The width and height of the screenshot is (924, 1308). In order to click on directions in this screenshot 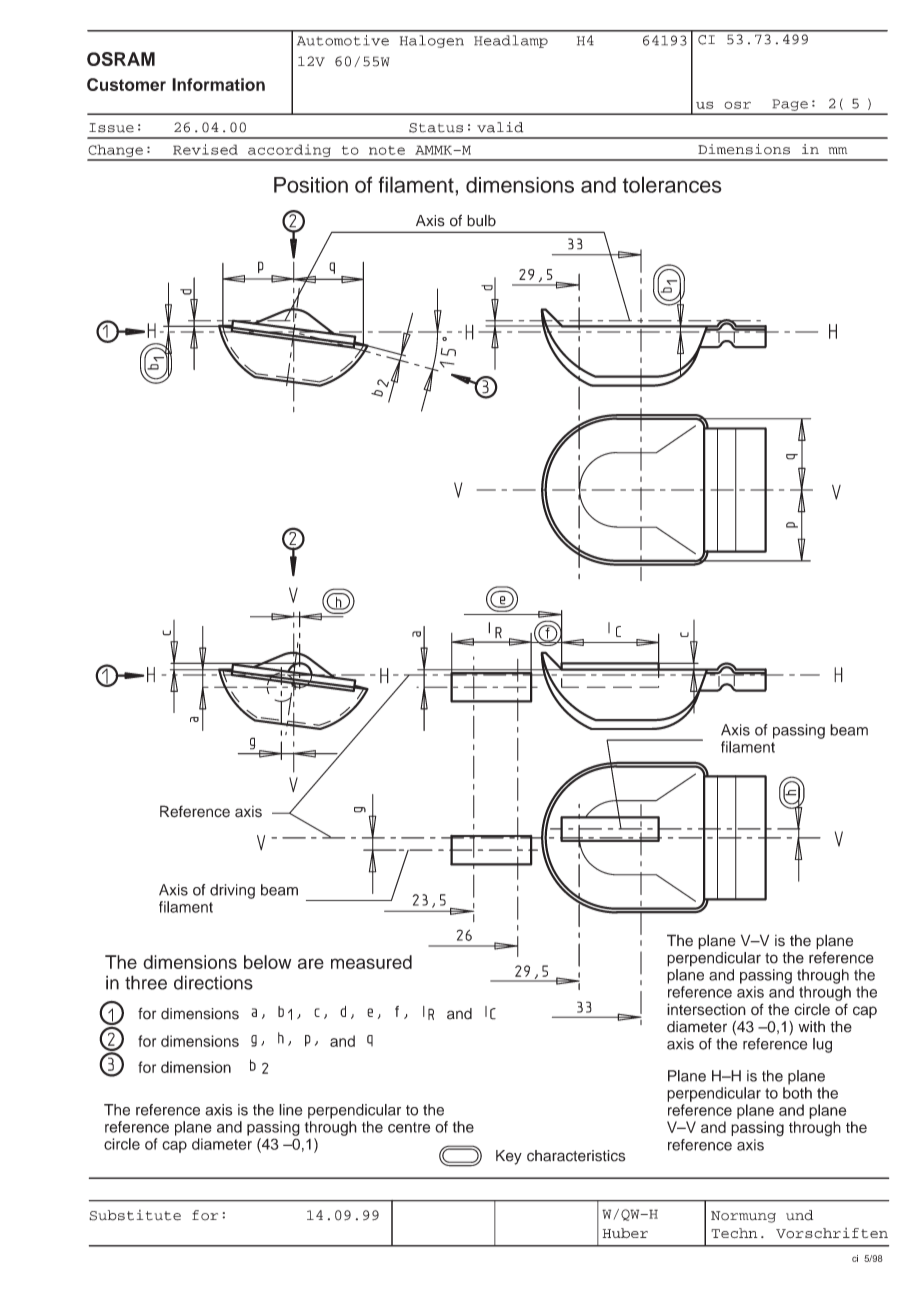, I will do `click(213, 982)`.
